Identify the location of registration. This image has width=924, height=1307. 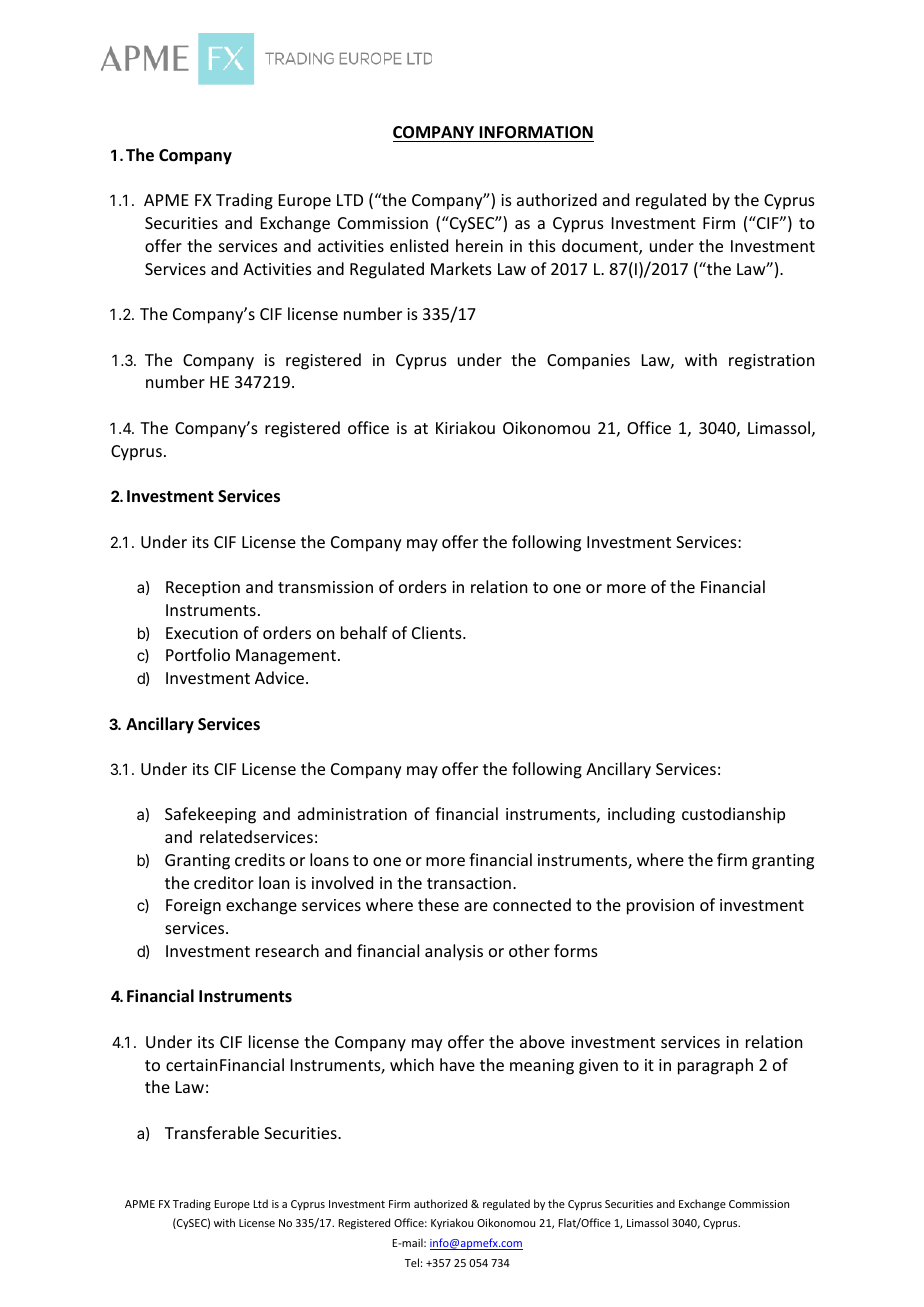
(771, 362).
